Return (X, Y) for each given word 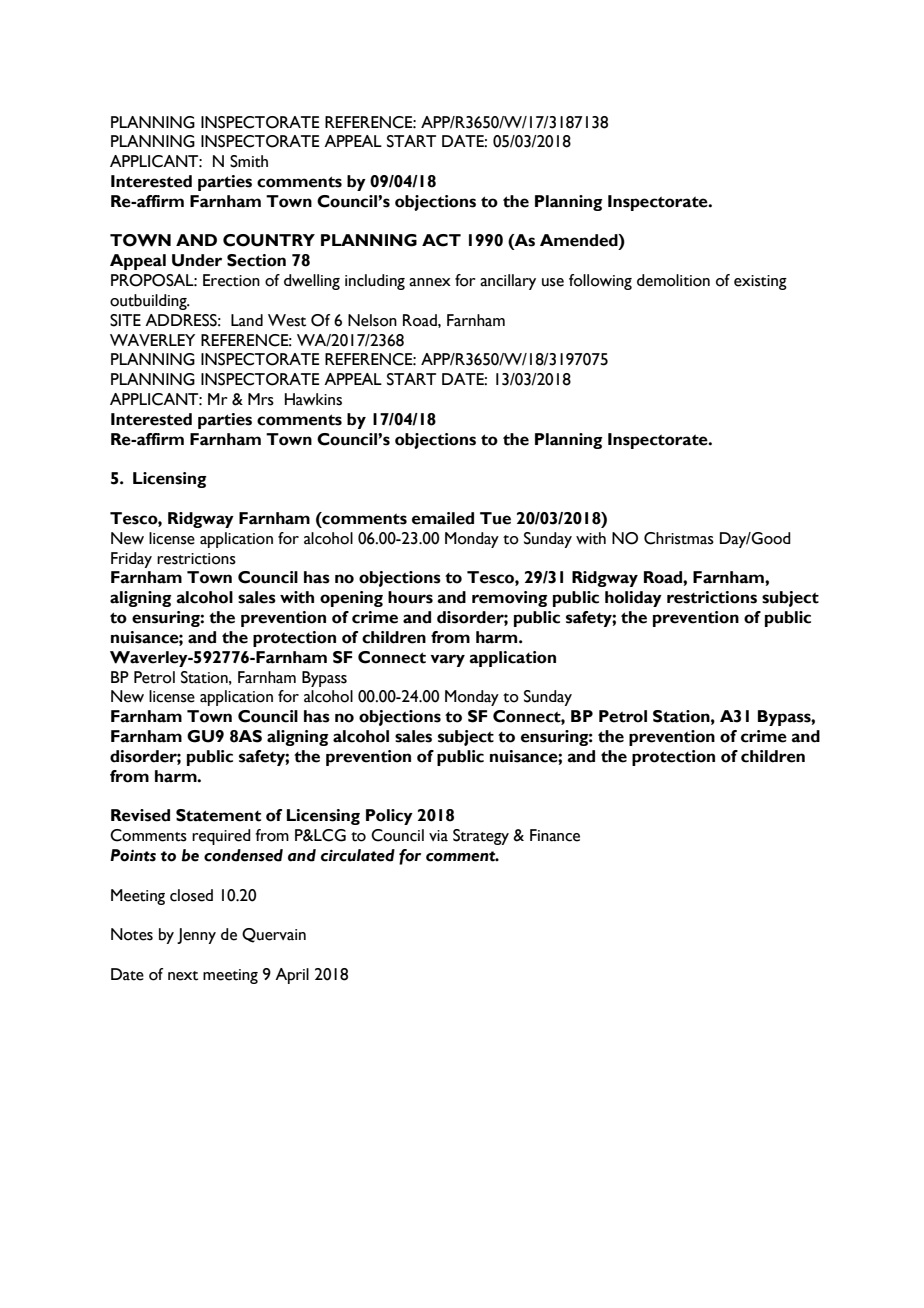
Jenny (196, 936)
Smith (249, 161)
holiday (633, 599)
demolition (673, 280)
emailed (443, 518)
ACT (441, 240)
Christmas (679, 538)
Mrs (261, 399)
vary (447, 660)
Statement (218, 815)
